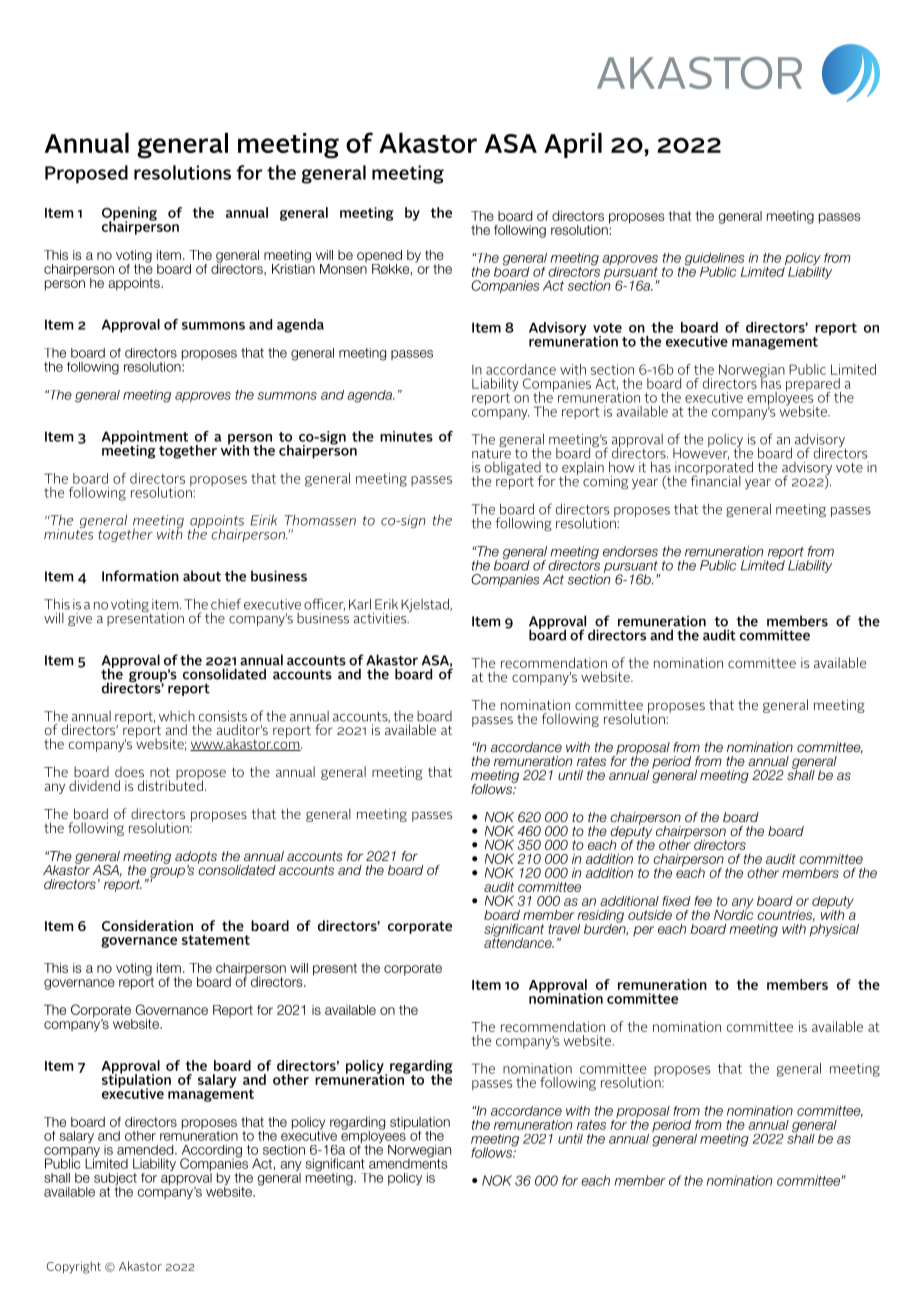 The width and height of the document is (924, 1308). I want to click on Copyright, so click(73, 1267).
